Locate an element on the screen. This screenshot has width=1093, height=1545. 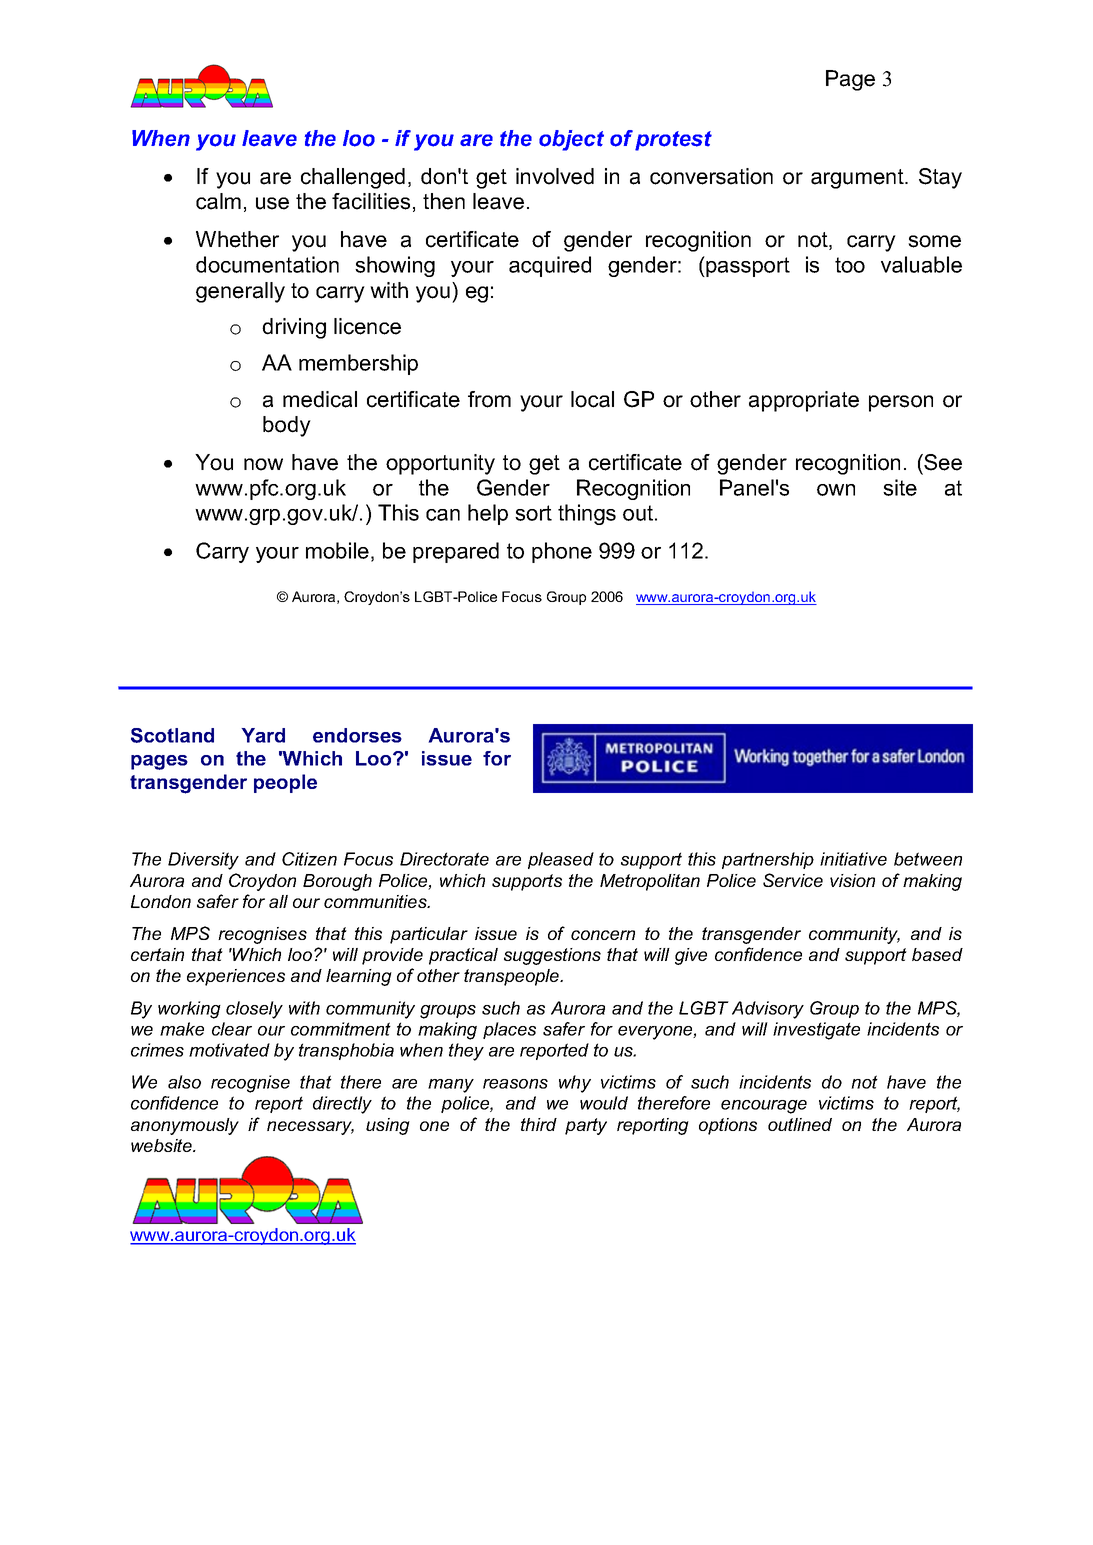
appropriate is located at coordinates (804, 401).
